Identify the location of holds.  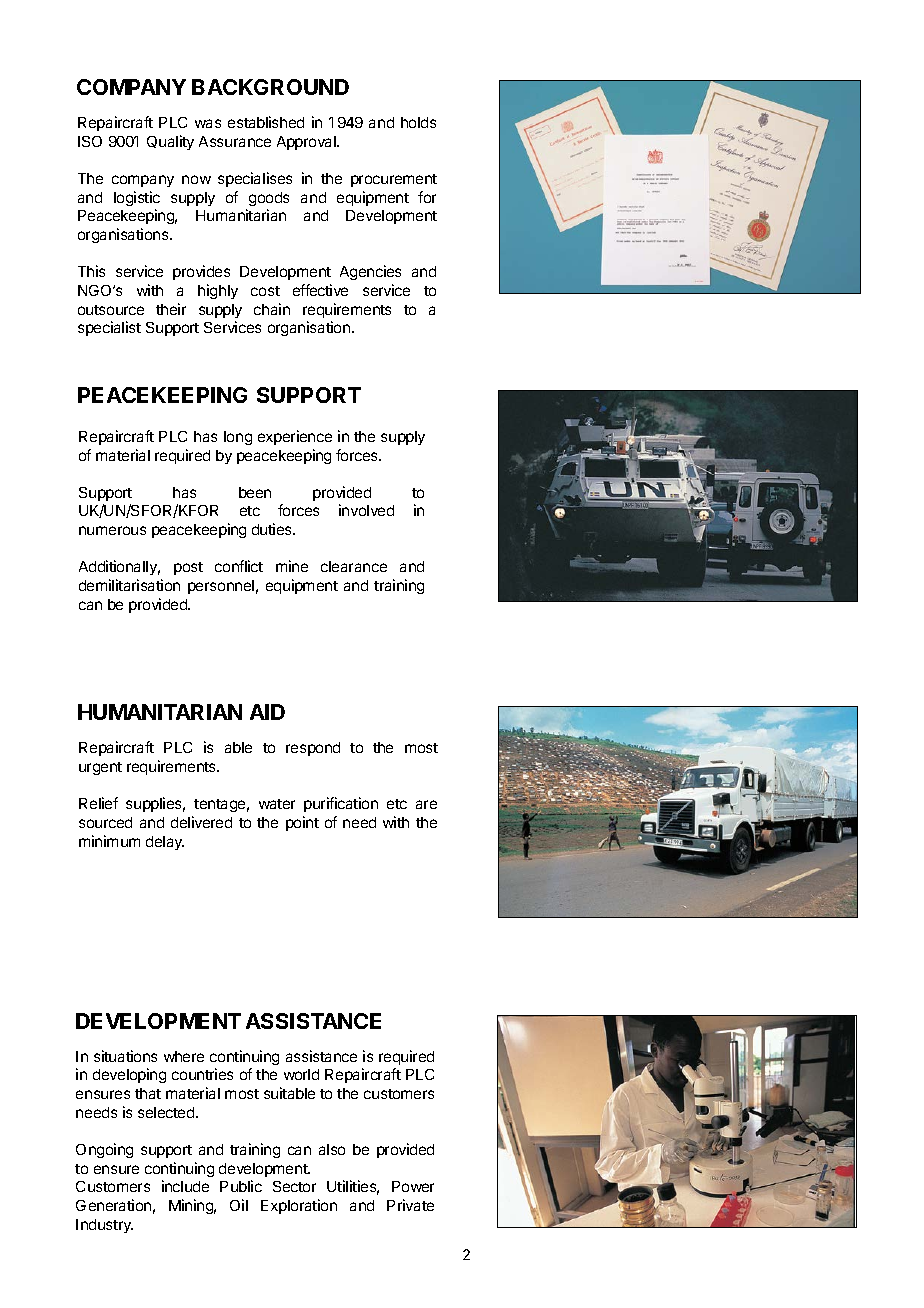
(418, 122).
